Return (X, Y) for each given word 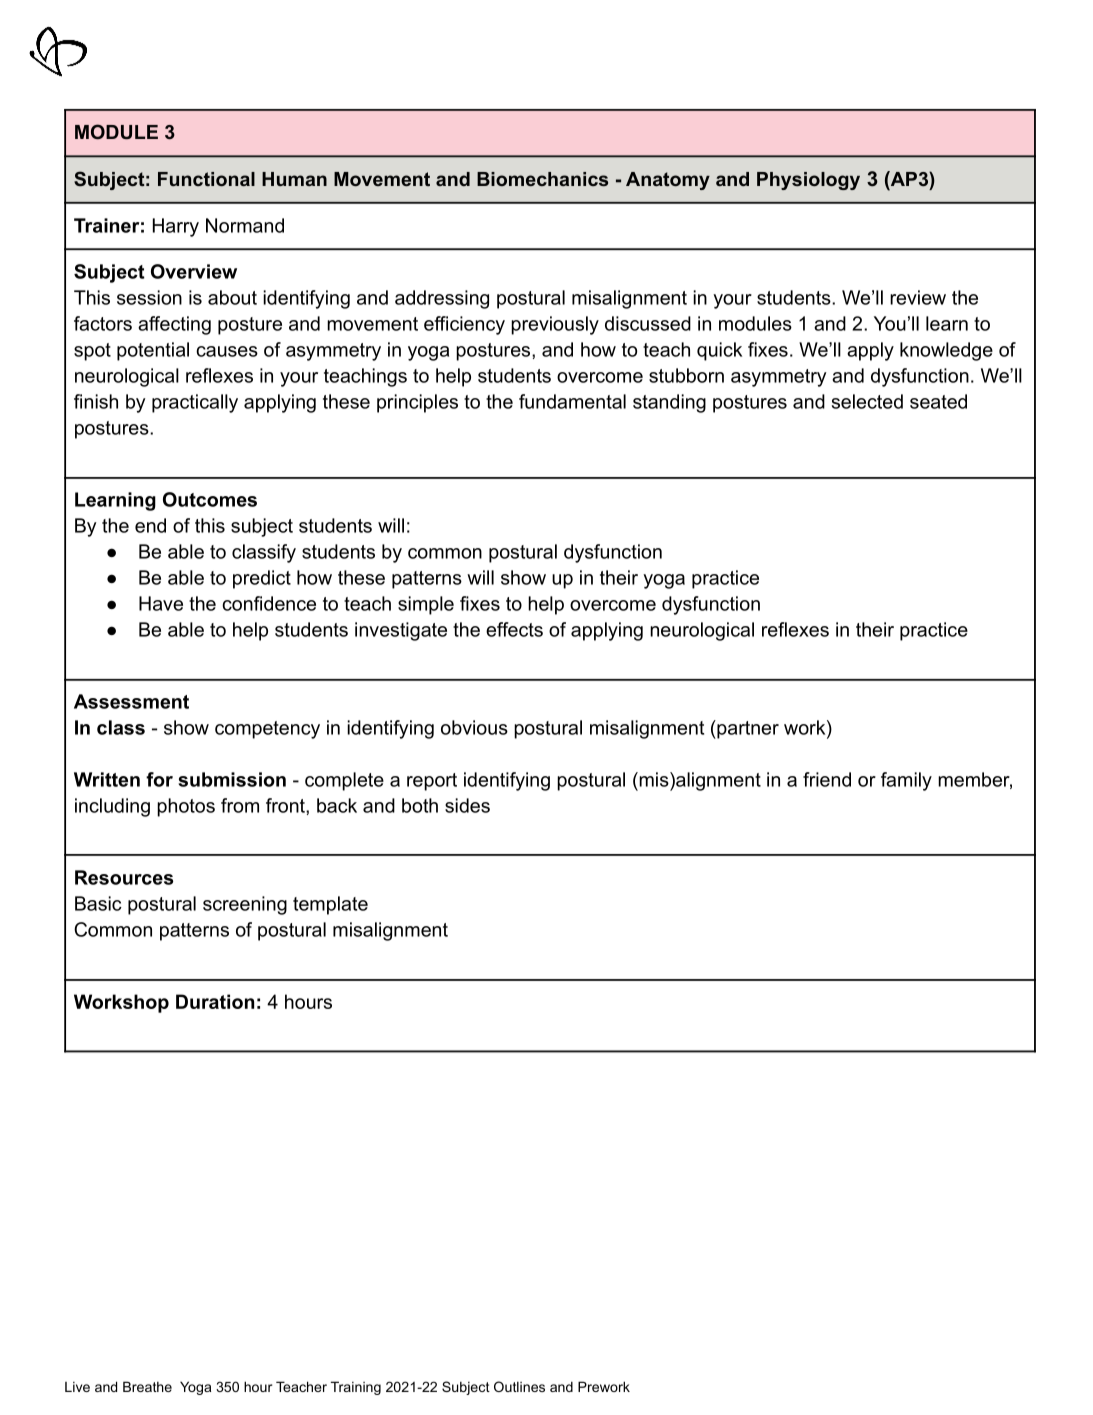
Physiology (808, 181)
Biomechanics (542, 179)
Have (161, 603)
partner (747, 729)
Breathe (147, 1386)
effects (514, 629)
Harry (176, 227)
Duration (215, 1001)
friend (827, 779)
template (330, 905)
